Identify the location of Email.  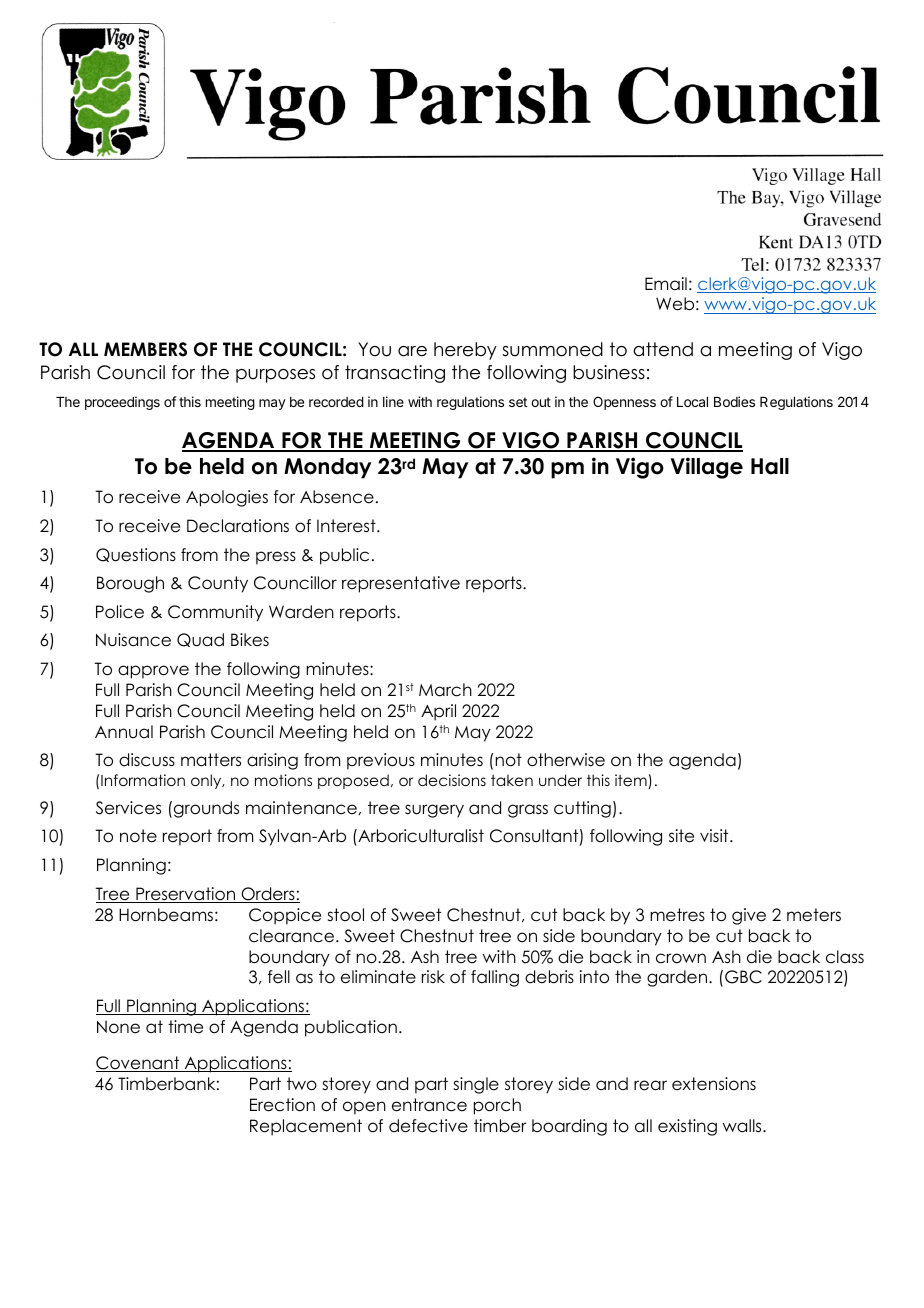
(666, 284).
